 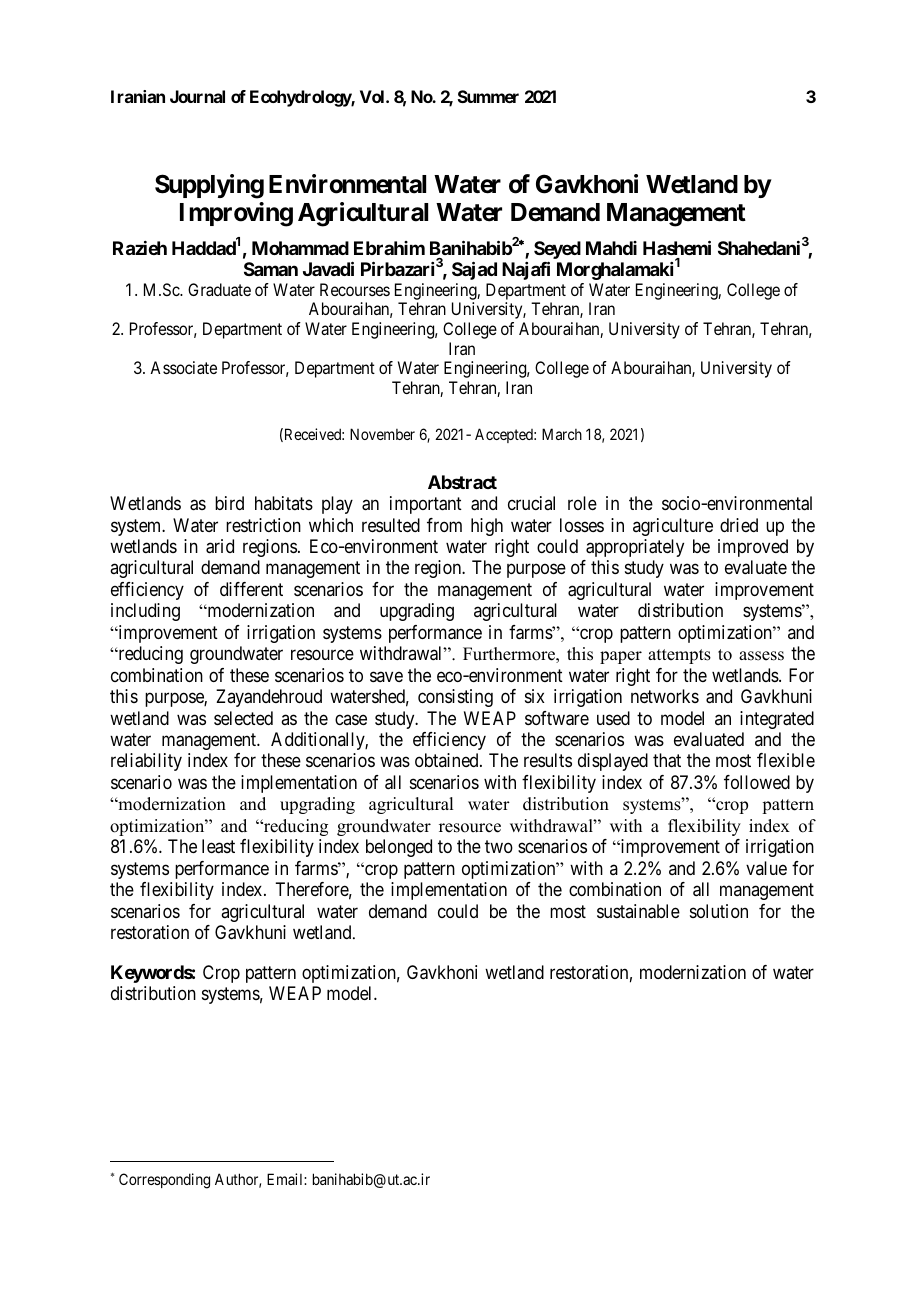 I want to click on belonged, so click(x=399, y=848).
